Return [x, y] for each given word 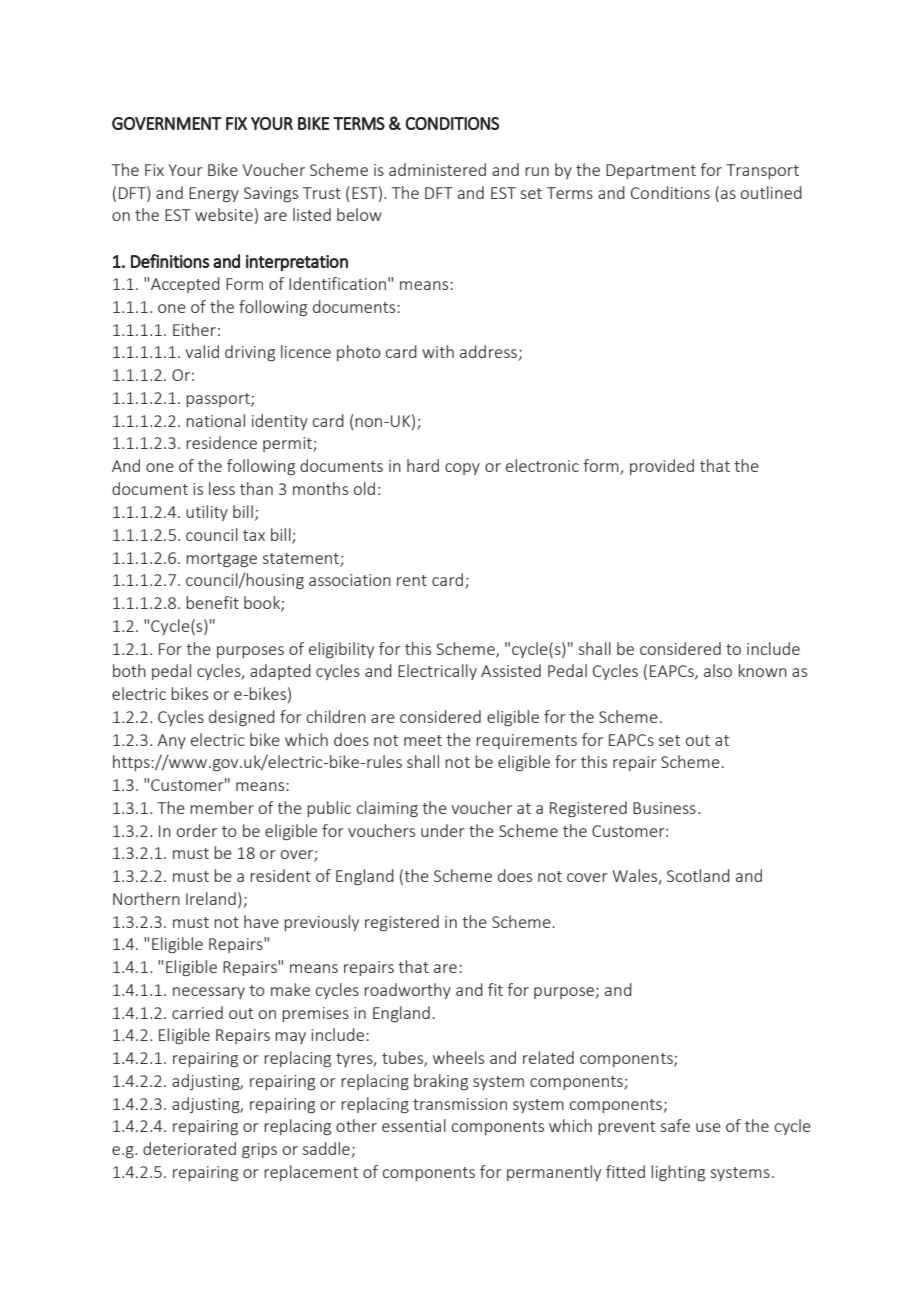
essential [414, 1125]
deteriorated [189, 1148]
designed [242, 718]
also [718, 670]
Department [651, 171]
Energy [214, 194]
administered [437, 169]
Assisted [511, 670]
